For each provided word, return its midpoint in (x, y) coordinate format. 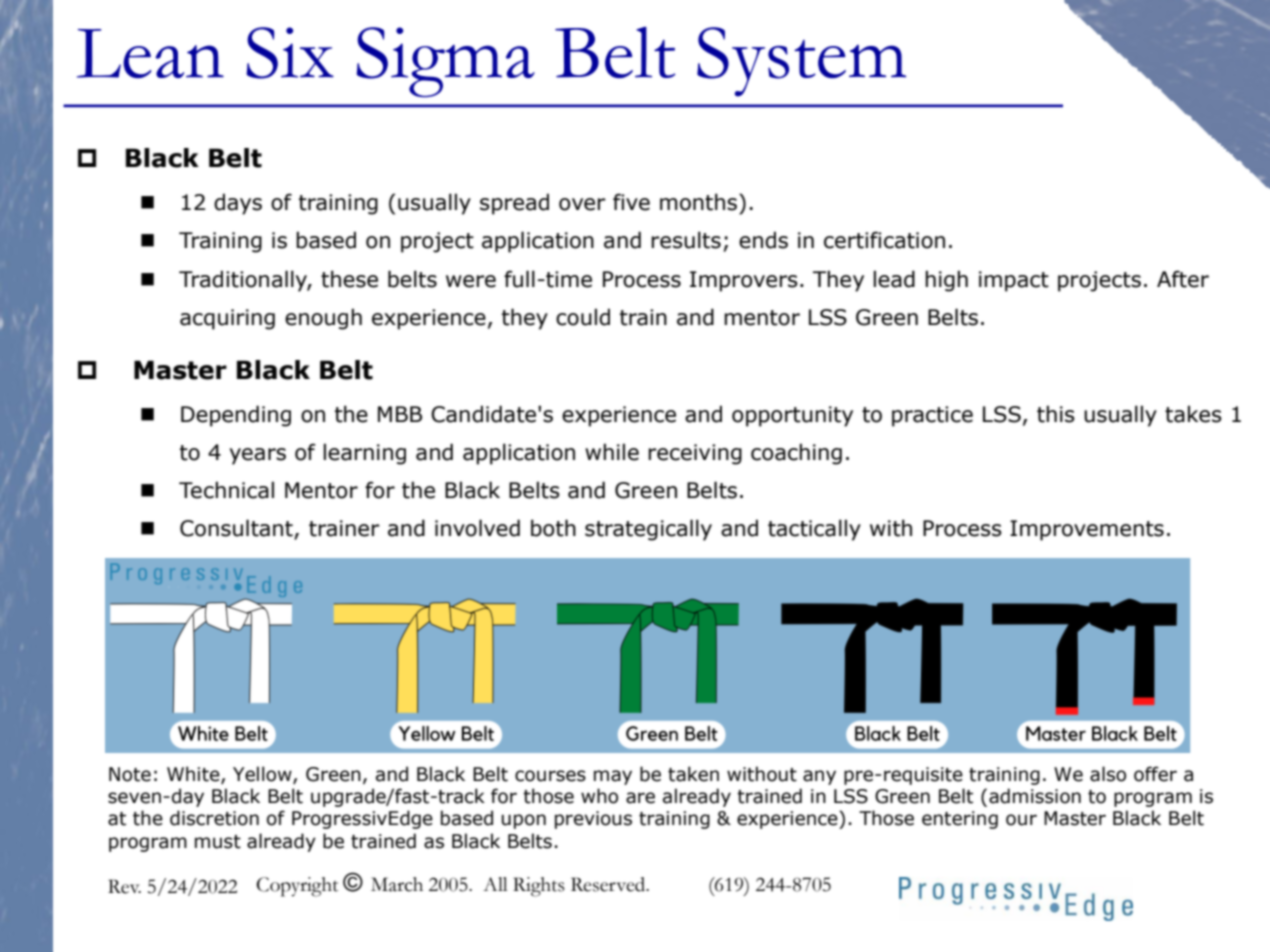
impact (1014, 281)
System (801, 62)
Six (290, 53)
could (583, 317)
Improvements (1087, 530)
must (218, 842)
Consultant (237, 529)
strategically (648, 530)
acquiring (227, 319)
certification (884, 240)
